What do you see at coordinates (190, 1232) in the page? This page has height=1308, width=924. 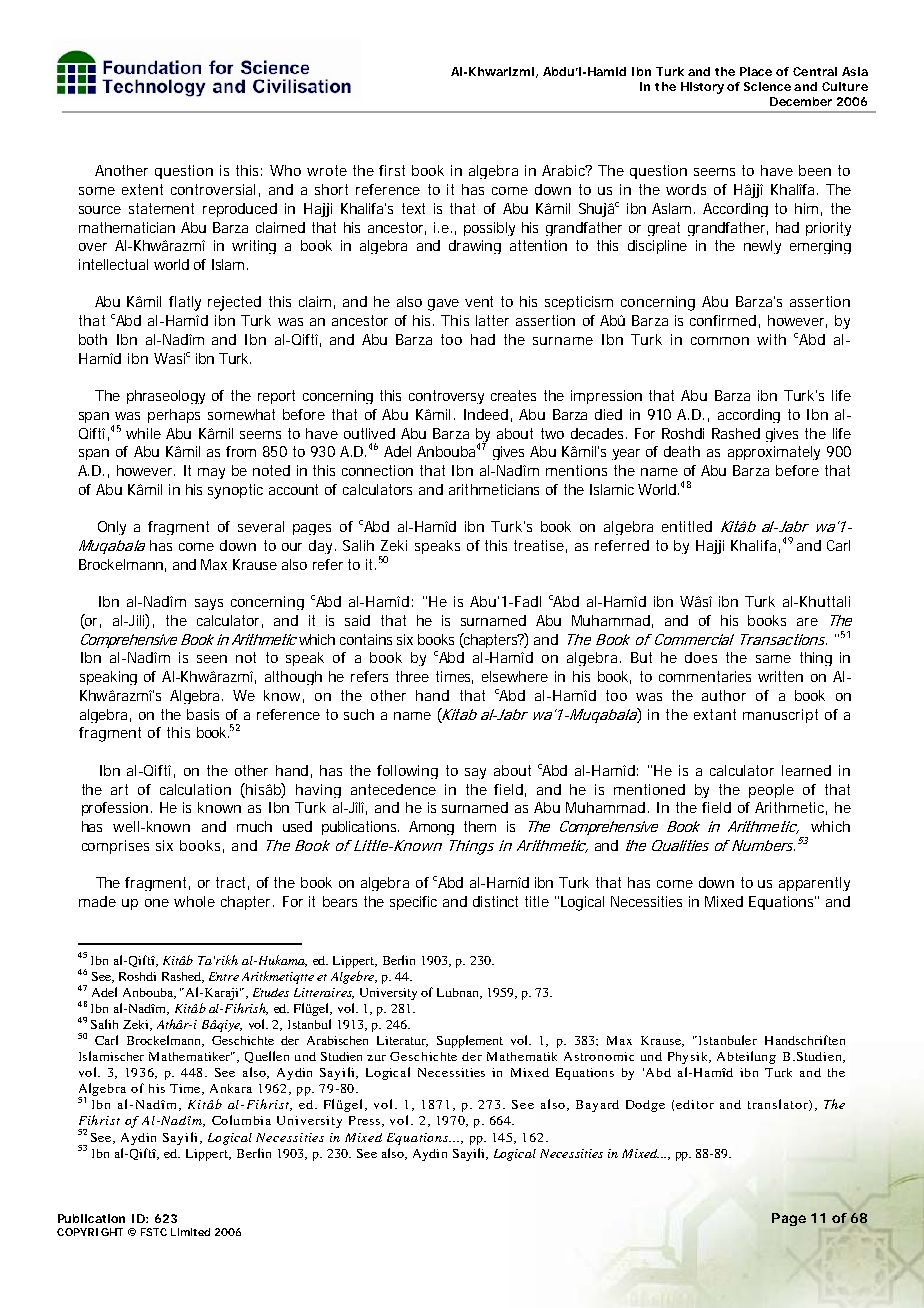 I see `Limited` at bounding box center [190, 1232].
